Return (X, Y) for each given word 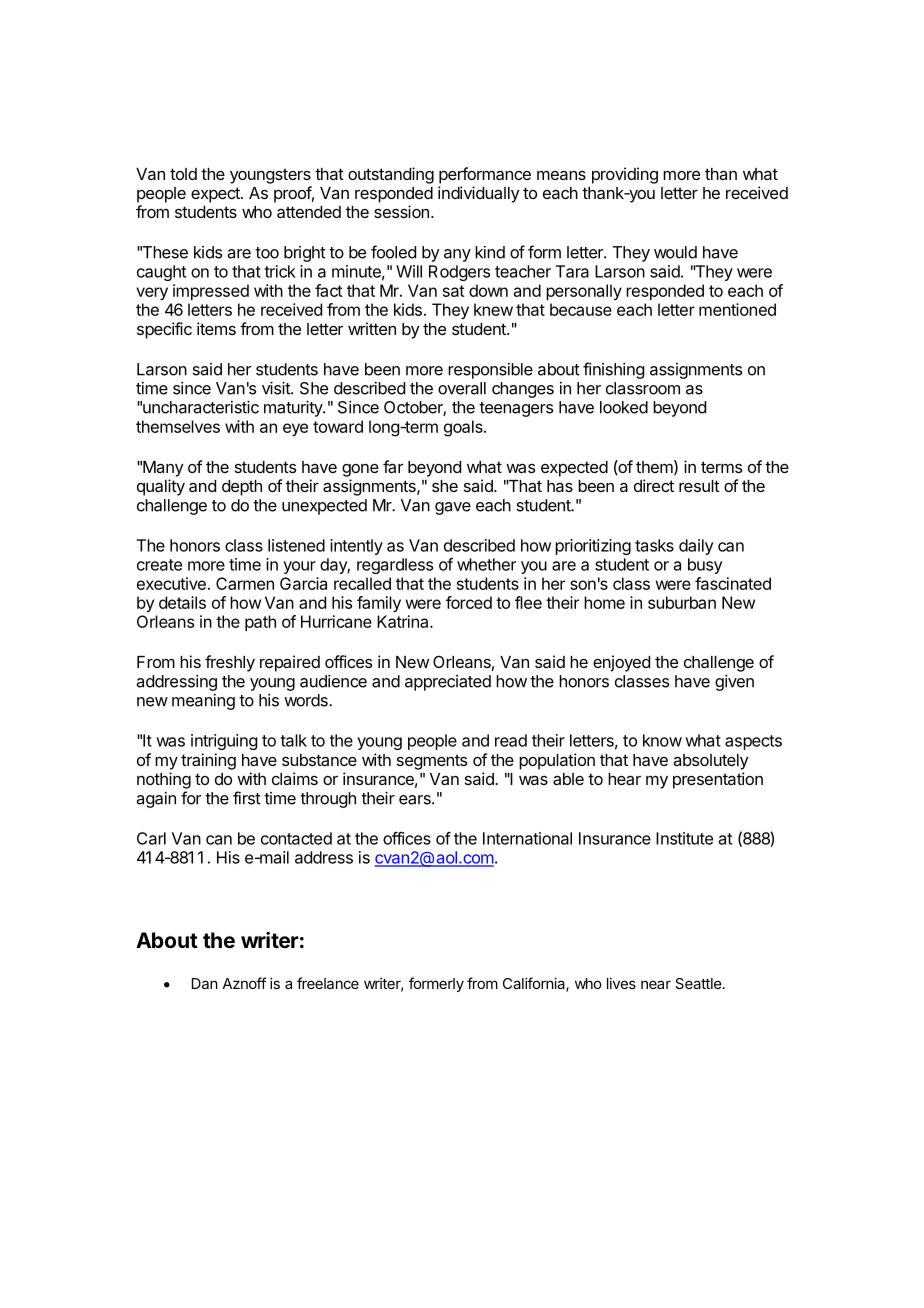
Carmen (245, 583)
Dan (205, 983)
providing (625, 175)
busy (705, 566)
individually (479, 194)
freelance (328, 983)
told (183, 174)
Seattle (698, 983)
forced (469, 602)
